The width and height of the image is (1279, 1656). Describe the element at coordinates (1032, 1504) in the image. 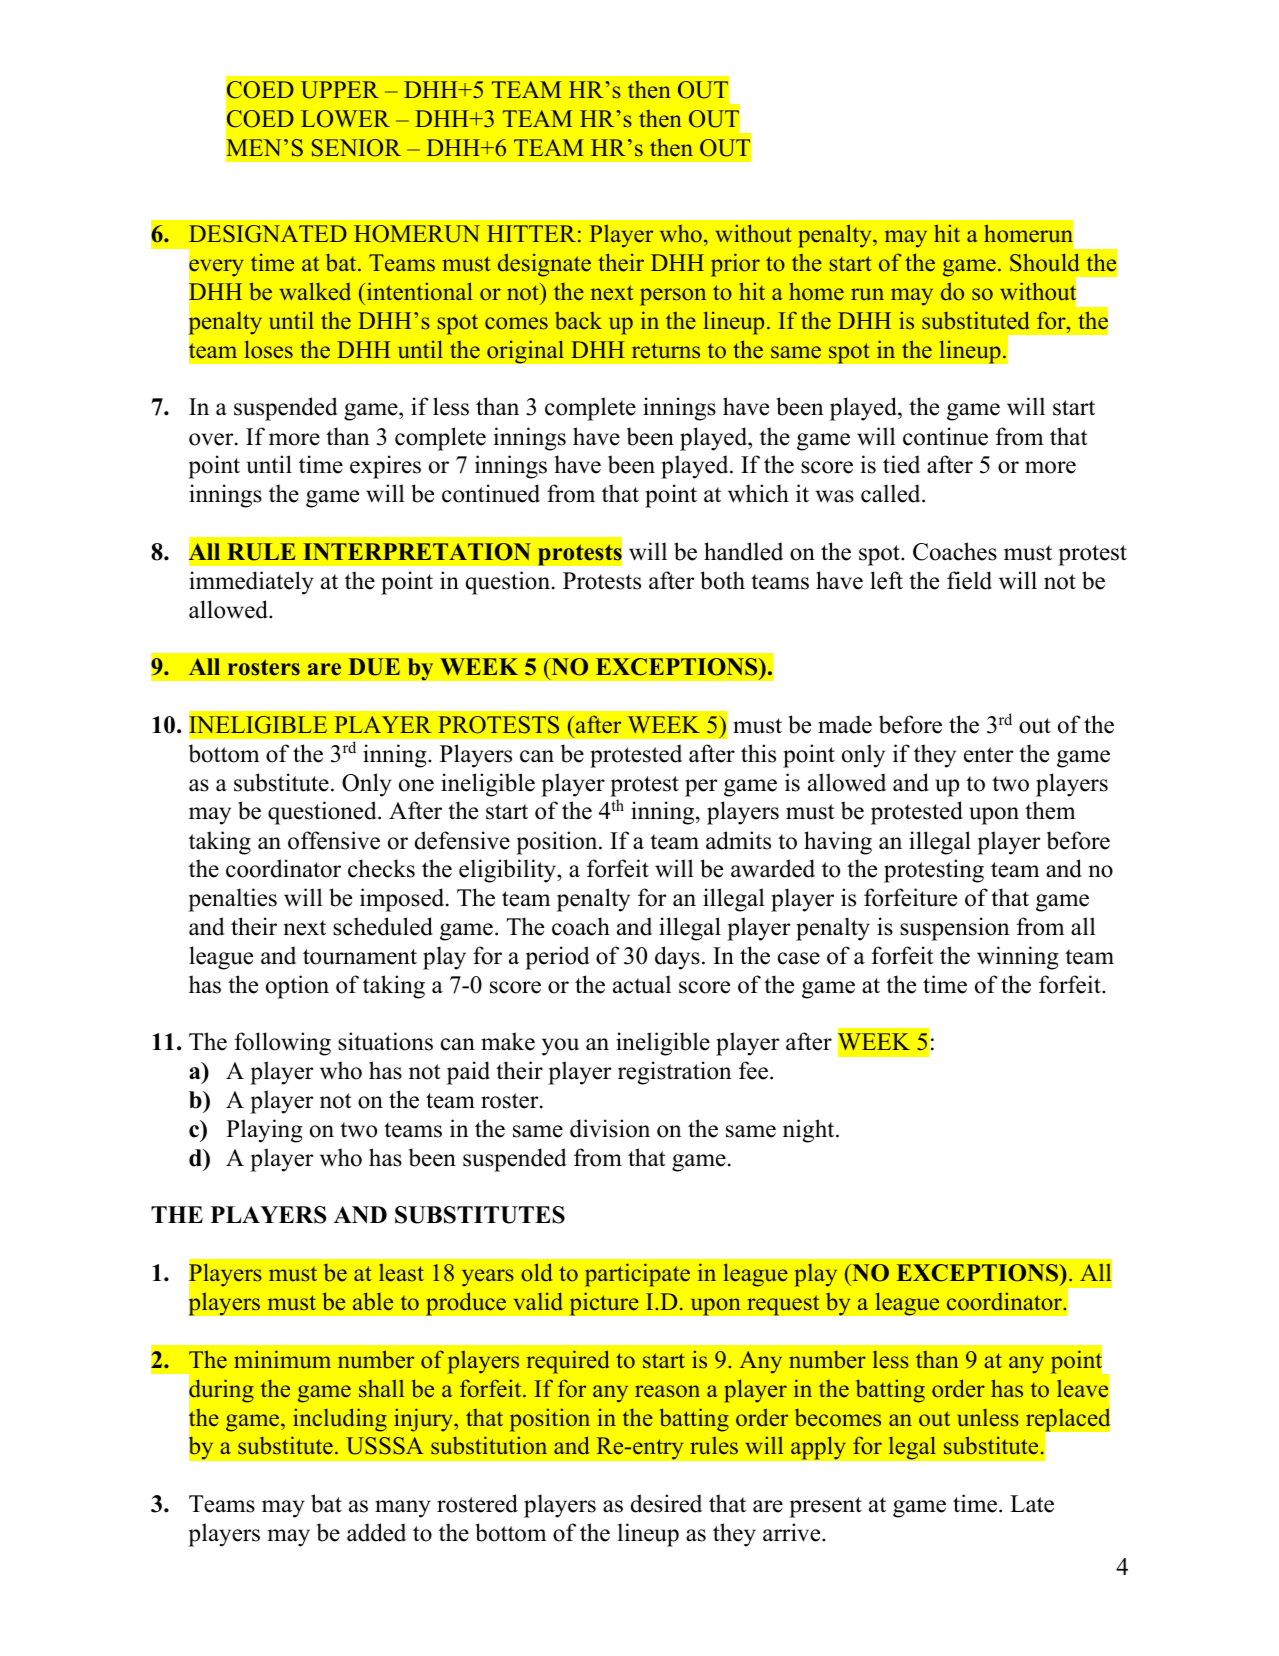

I see `Late` at that location.
